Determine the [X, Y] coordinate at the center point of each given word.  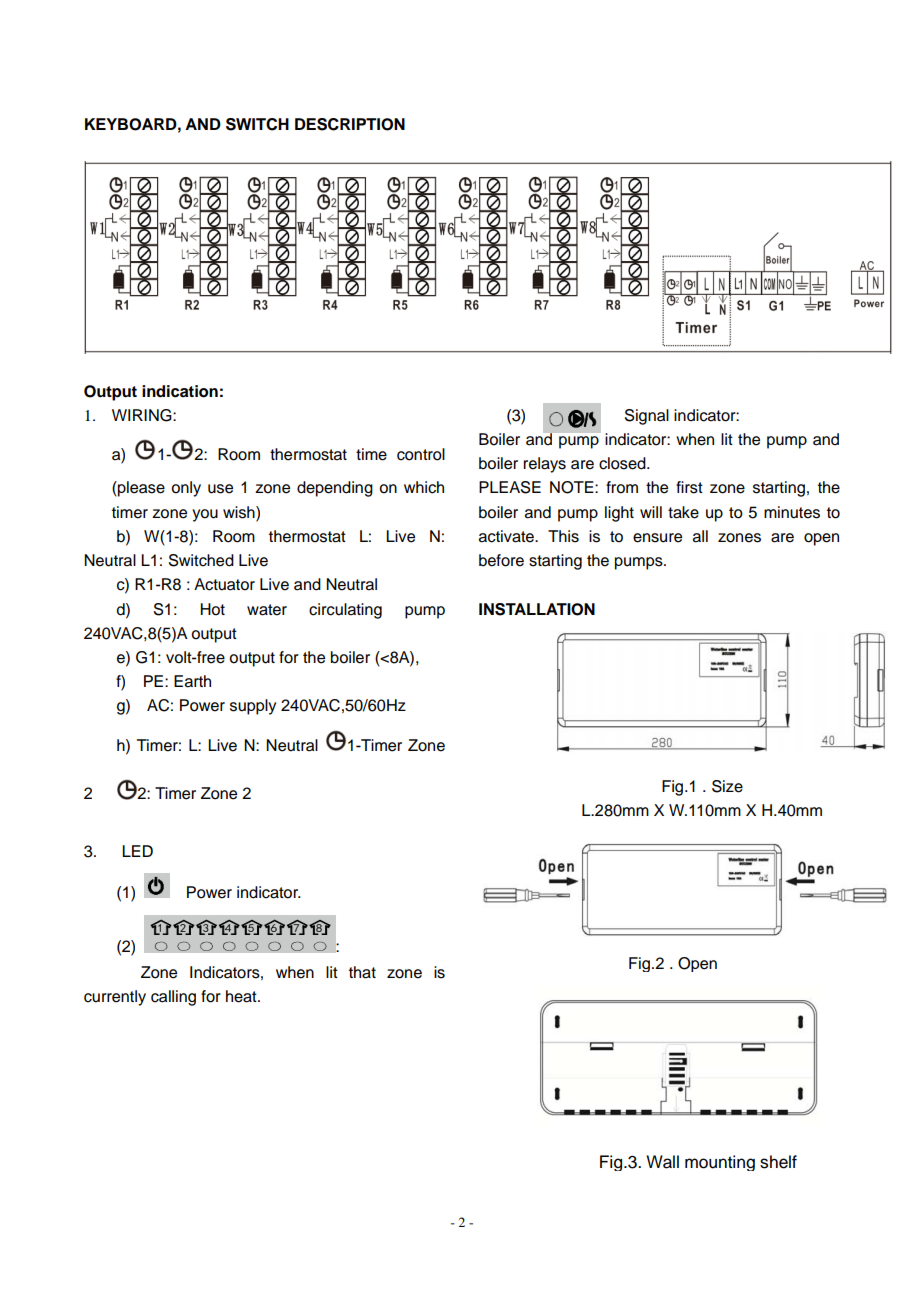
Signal [647, 417]
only [186, 489]
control [421, 454]
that [362, 972]
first [689, 487]
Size [727, 786]
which [424, 487]
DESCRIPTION [350, 124]
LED [137, 851]
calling [173, 998]
